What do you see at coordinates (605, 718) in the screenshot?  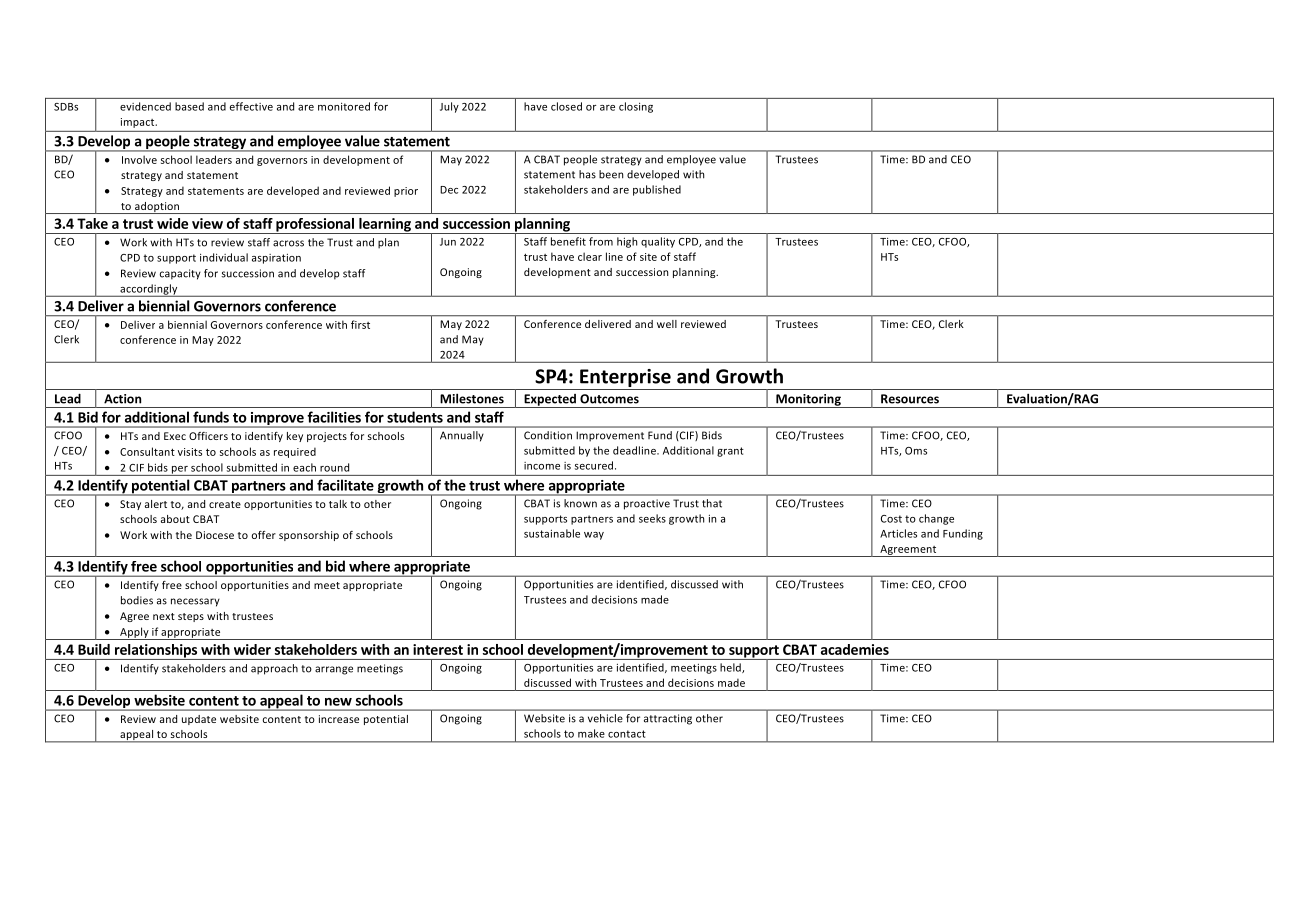 I see `vehicle` at bounding box center [605, 718].
